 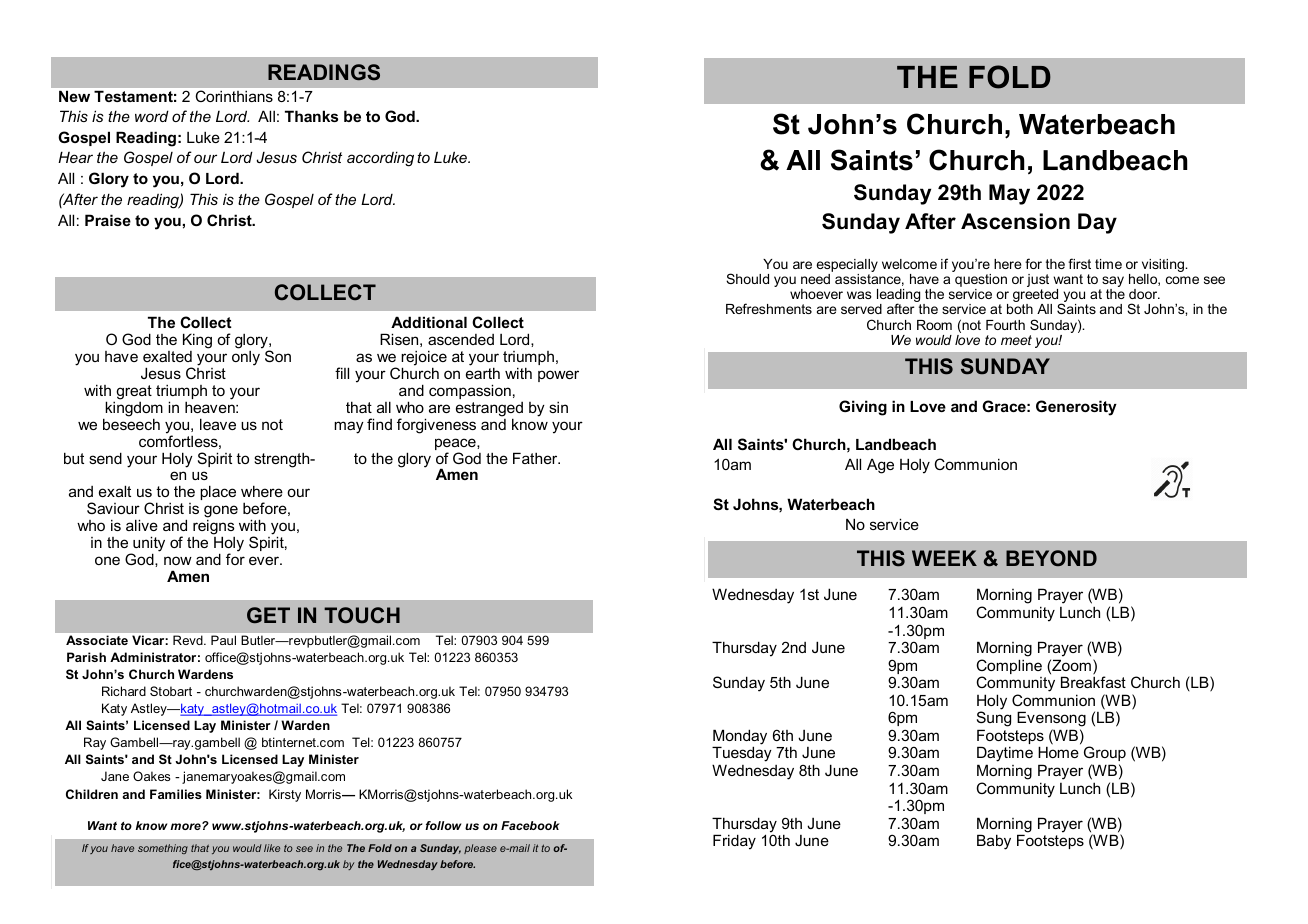 What do you see at coordinates (994, 842) in the screenshot?
I see `Baby` at bounding box center [994, 842].
